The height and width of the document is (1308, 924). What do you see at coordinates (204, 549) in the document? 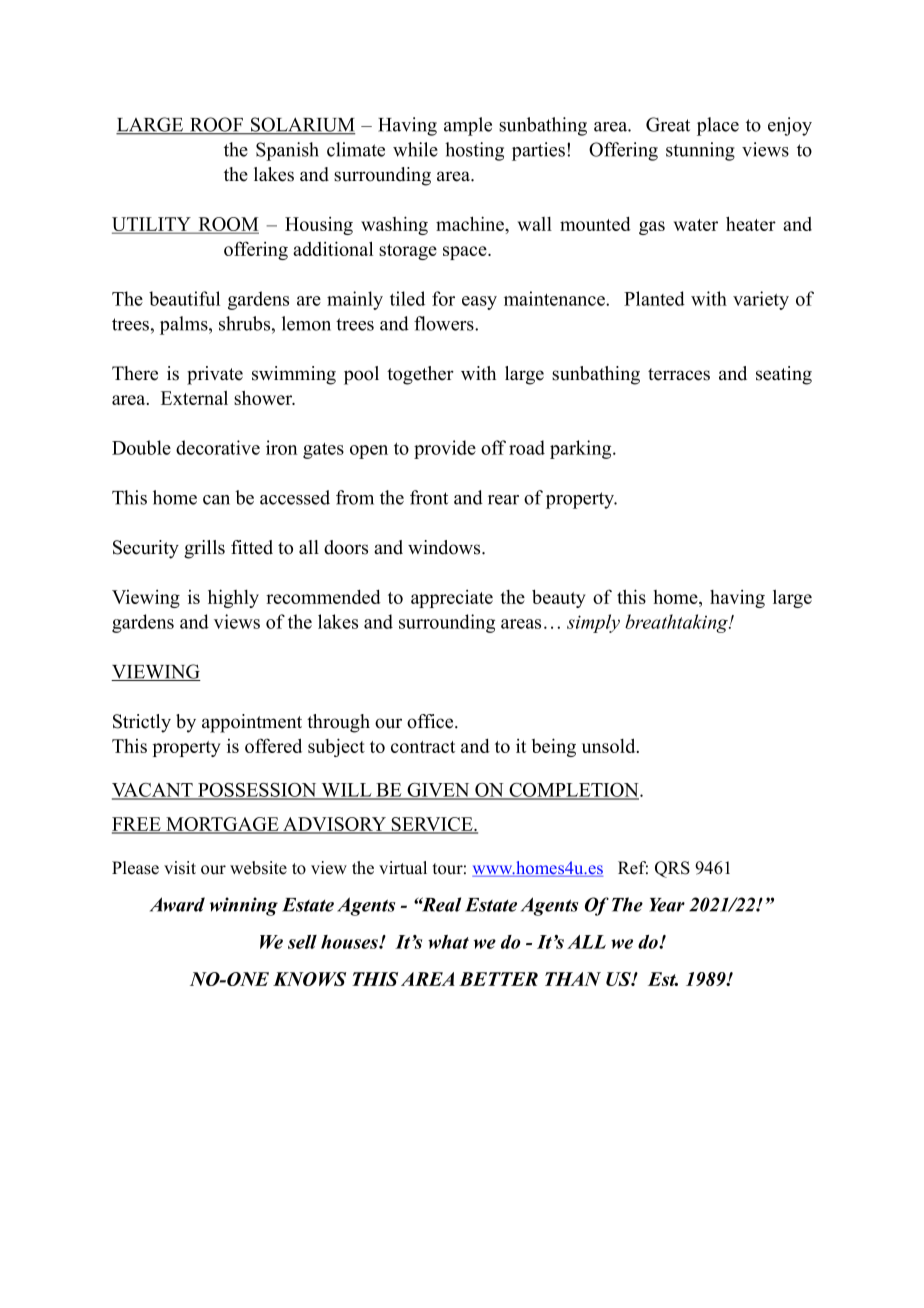
I see `grills` at bounding box center [204, 549].
